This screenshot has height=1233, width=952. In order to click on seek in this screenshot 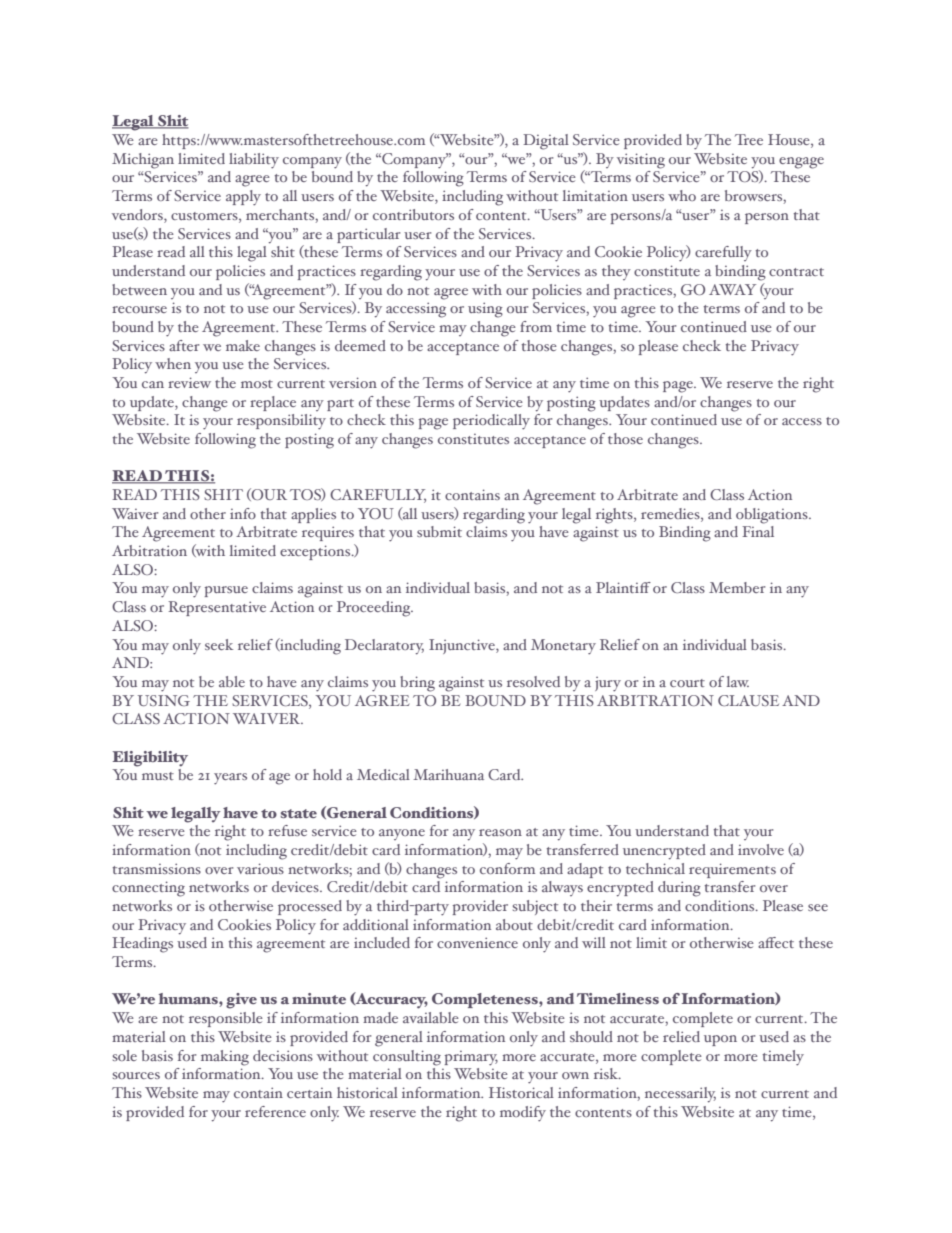, I will do `click(219, 644)`.
